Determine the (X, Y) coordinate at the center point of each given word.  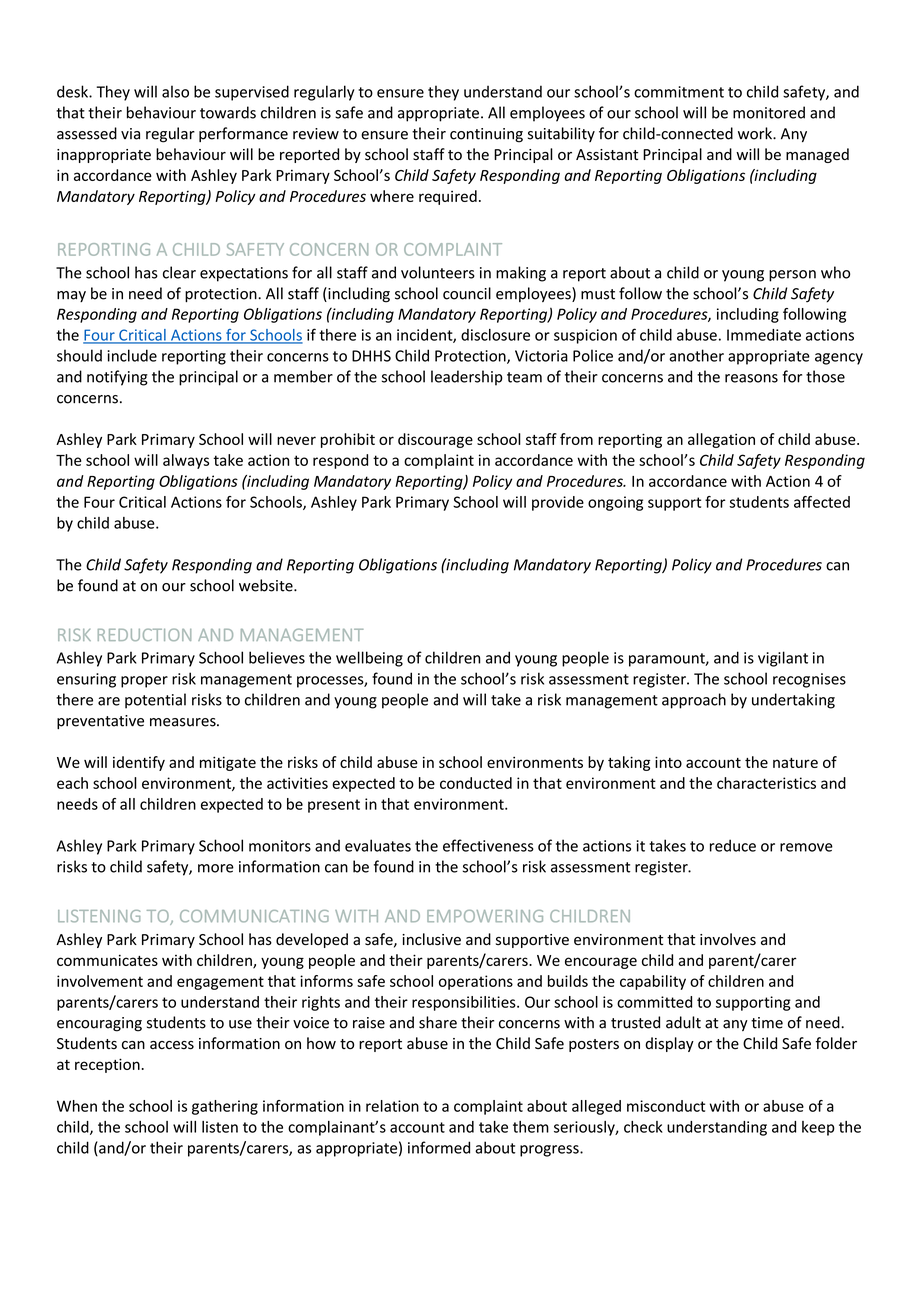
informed (439, 1147)
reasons (751, 378)
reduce (733, 845)
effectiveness (488, 845)
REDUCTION (144, 634)
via (130, 134)
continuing (486, 135)
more (216, 868)
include (132, 355)
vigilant (783, 659)
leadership (467, 378)
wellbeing (369, 659)
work (756, 133)
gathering (225, 1107)
